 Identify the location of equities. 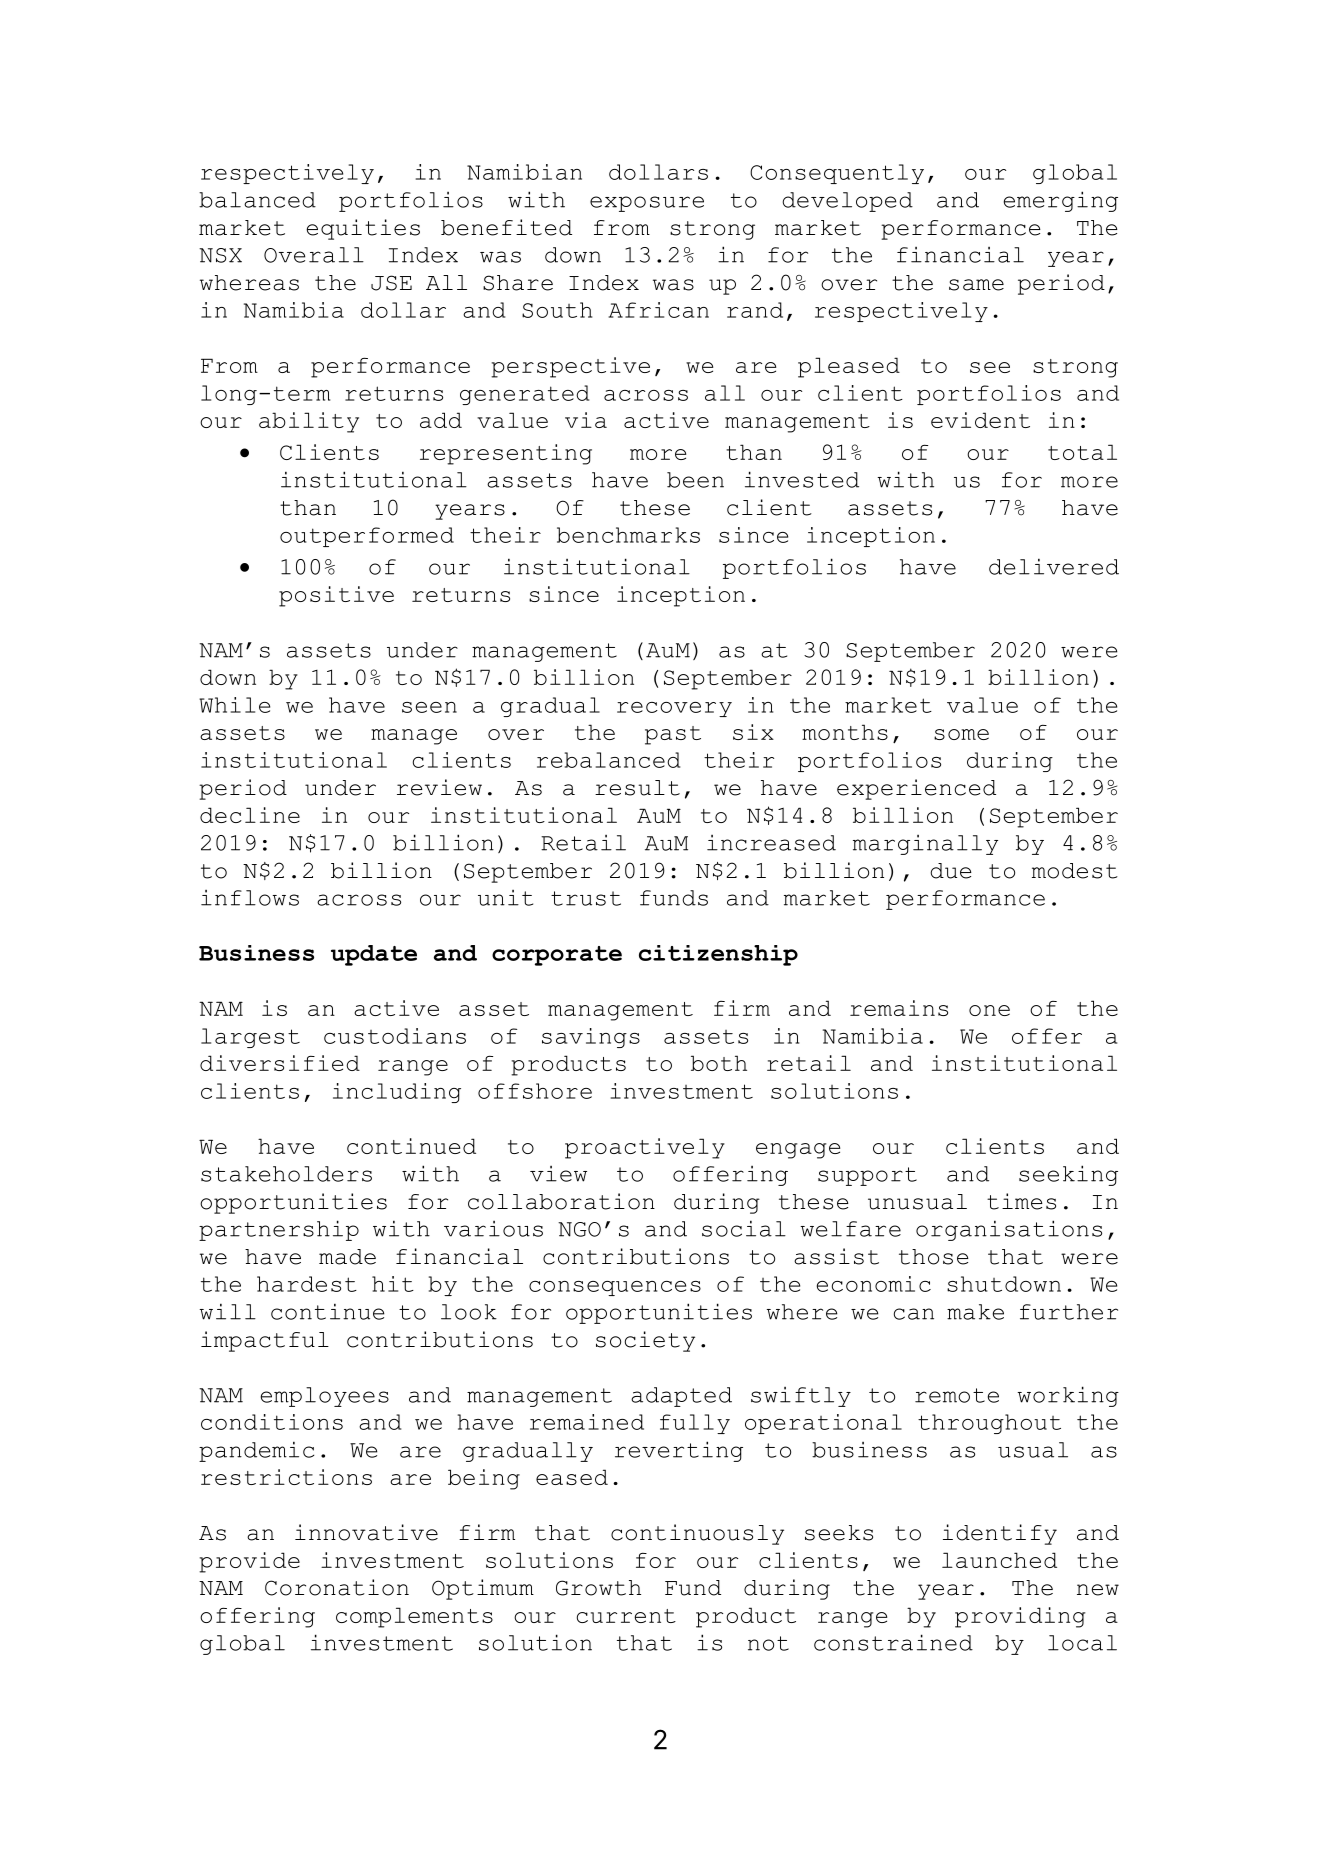
(363, 229).
